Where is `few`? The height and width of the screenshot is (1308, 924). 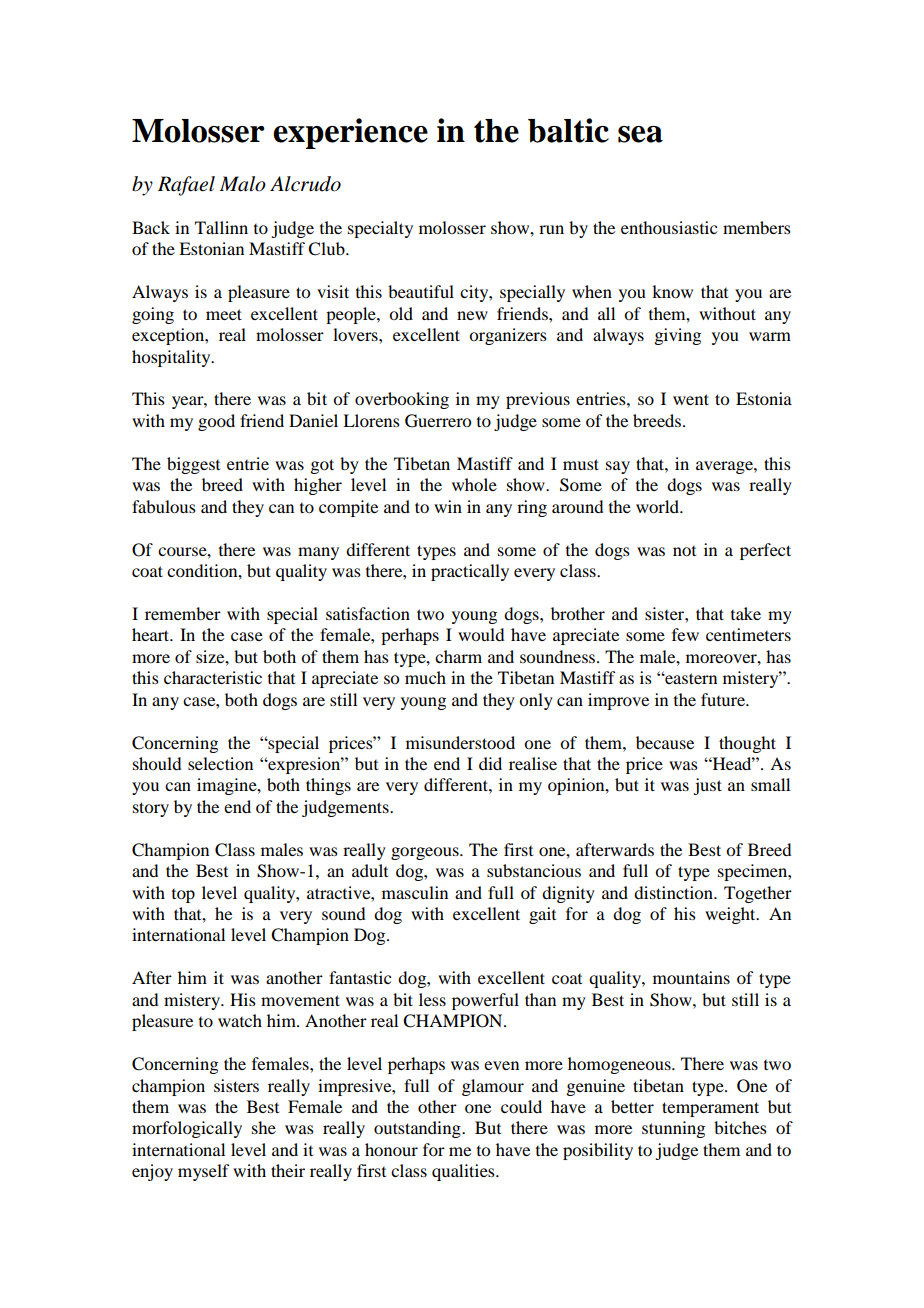 few is located at coordinates (685, 634).
